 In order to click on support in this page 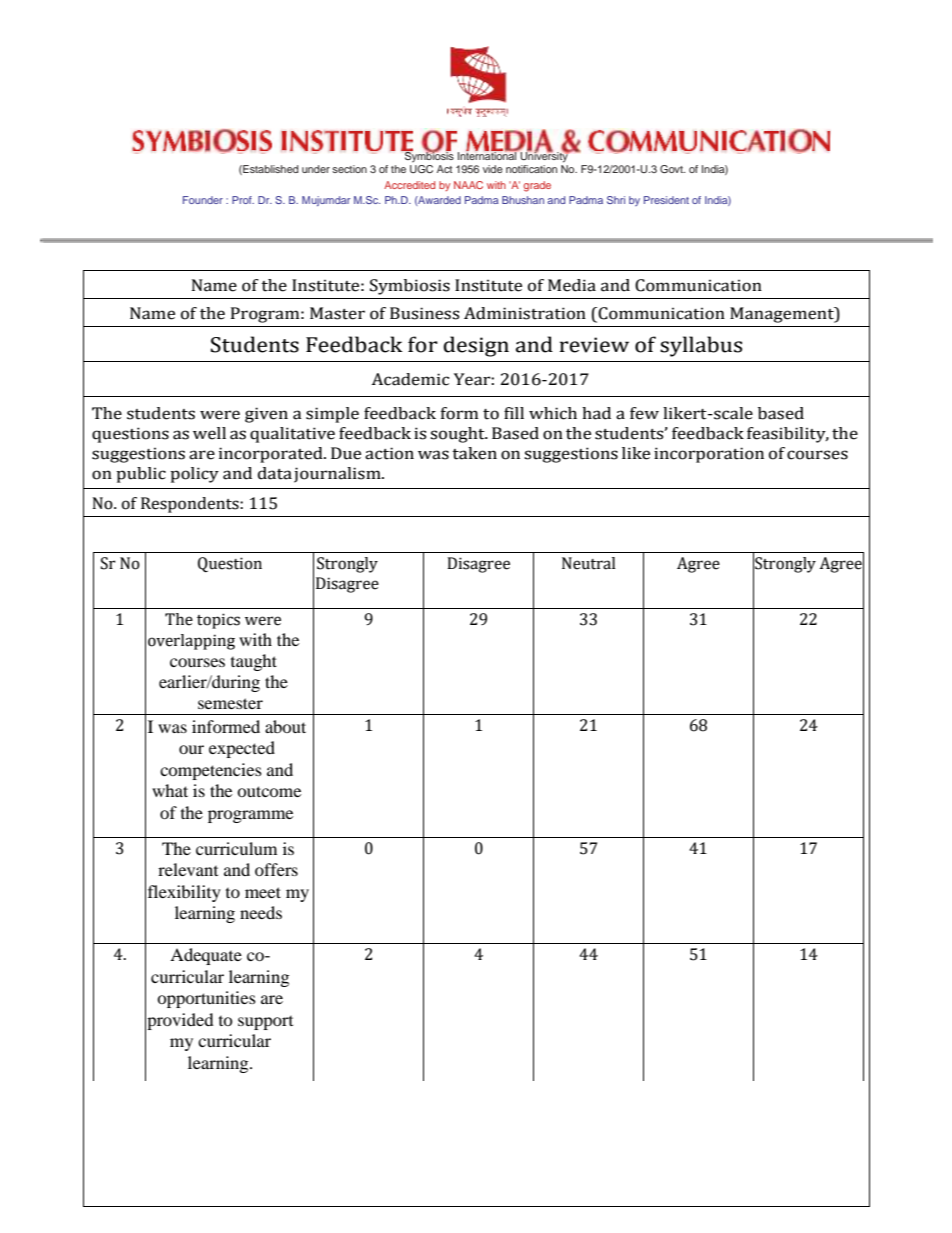, I will do `click(265, 1023)`.
